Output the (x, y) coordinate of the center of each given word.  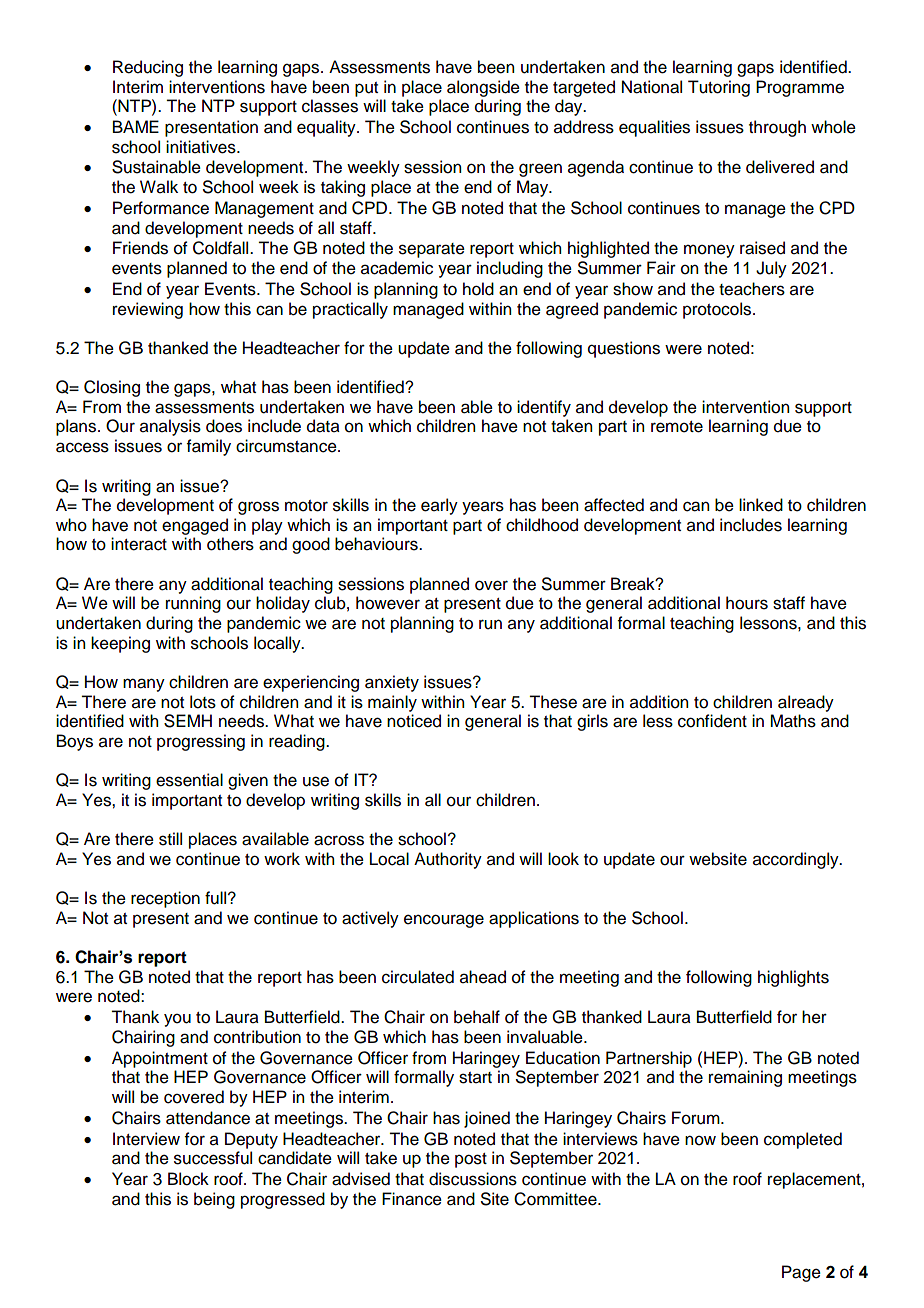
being (214, 1200)
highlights (793, 978)
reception (165, 899)
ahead (483, 977)
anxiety (392, 683)
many (144, 685)
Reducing (148, 68)
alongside (483, 88)
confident (712, 721)
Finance (412, 1199)
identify (544, 408)
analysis (170, 427)
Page (801, 1273)
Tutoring (719, 88)
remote (677, 427)
